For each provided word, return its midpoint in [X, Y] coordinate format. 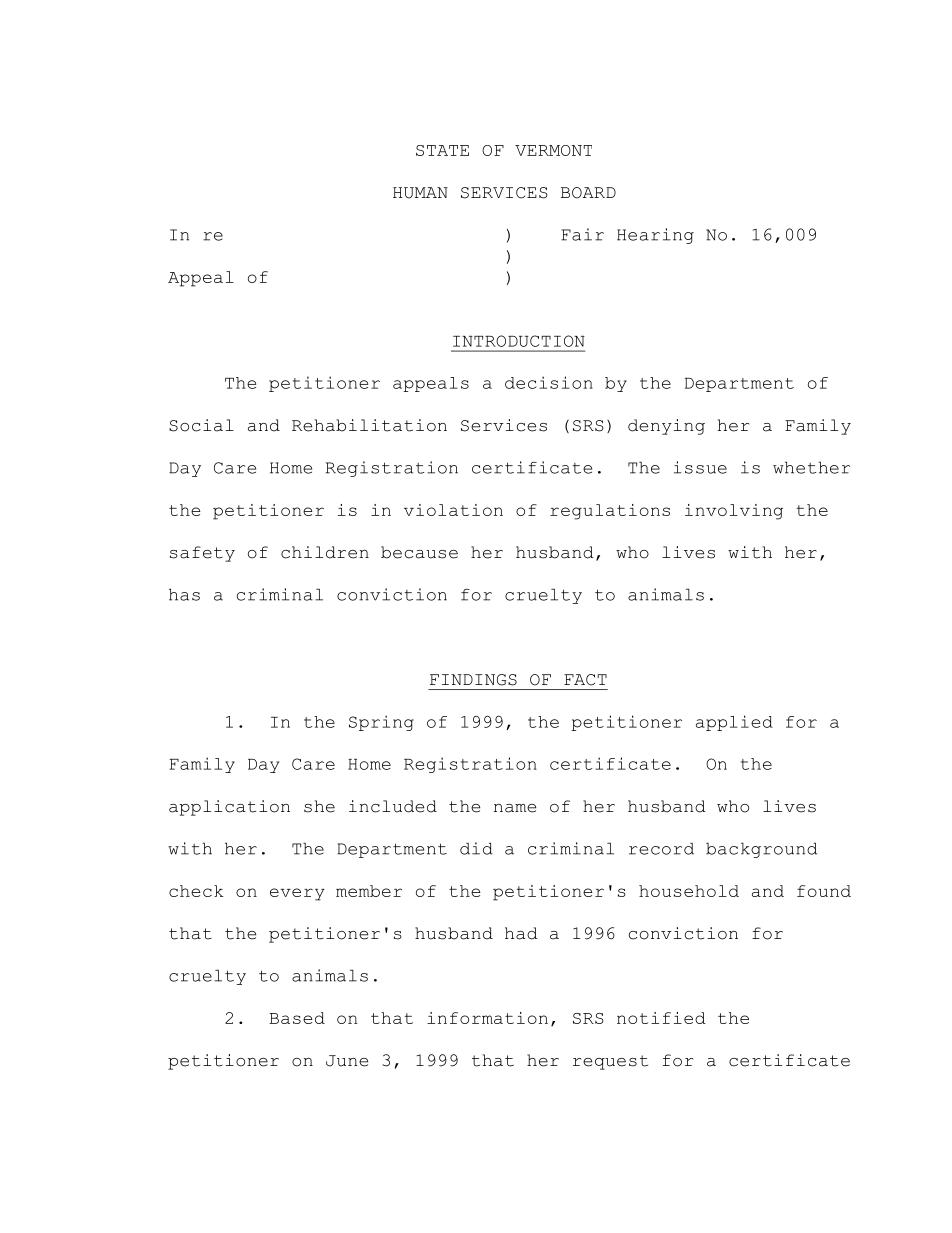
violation [453, 510]
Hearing [655, 236]
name [515, 808]
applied [734, 723]
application [229, 808]
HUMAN [420, 193]
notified [661, 1018]
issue [700, 467]
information [487, 1018]
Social [201, 425]
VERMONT [553, 150]
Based [297, 1018]
